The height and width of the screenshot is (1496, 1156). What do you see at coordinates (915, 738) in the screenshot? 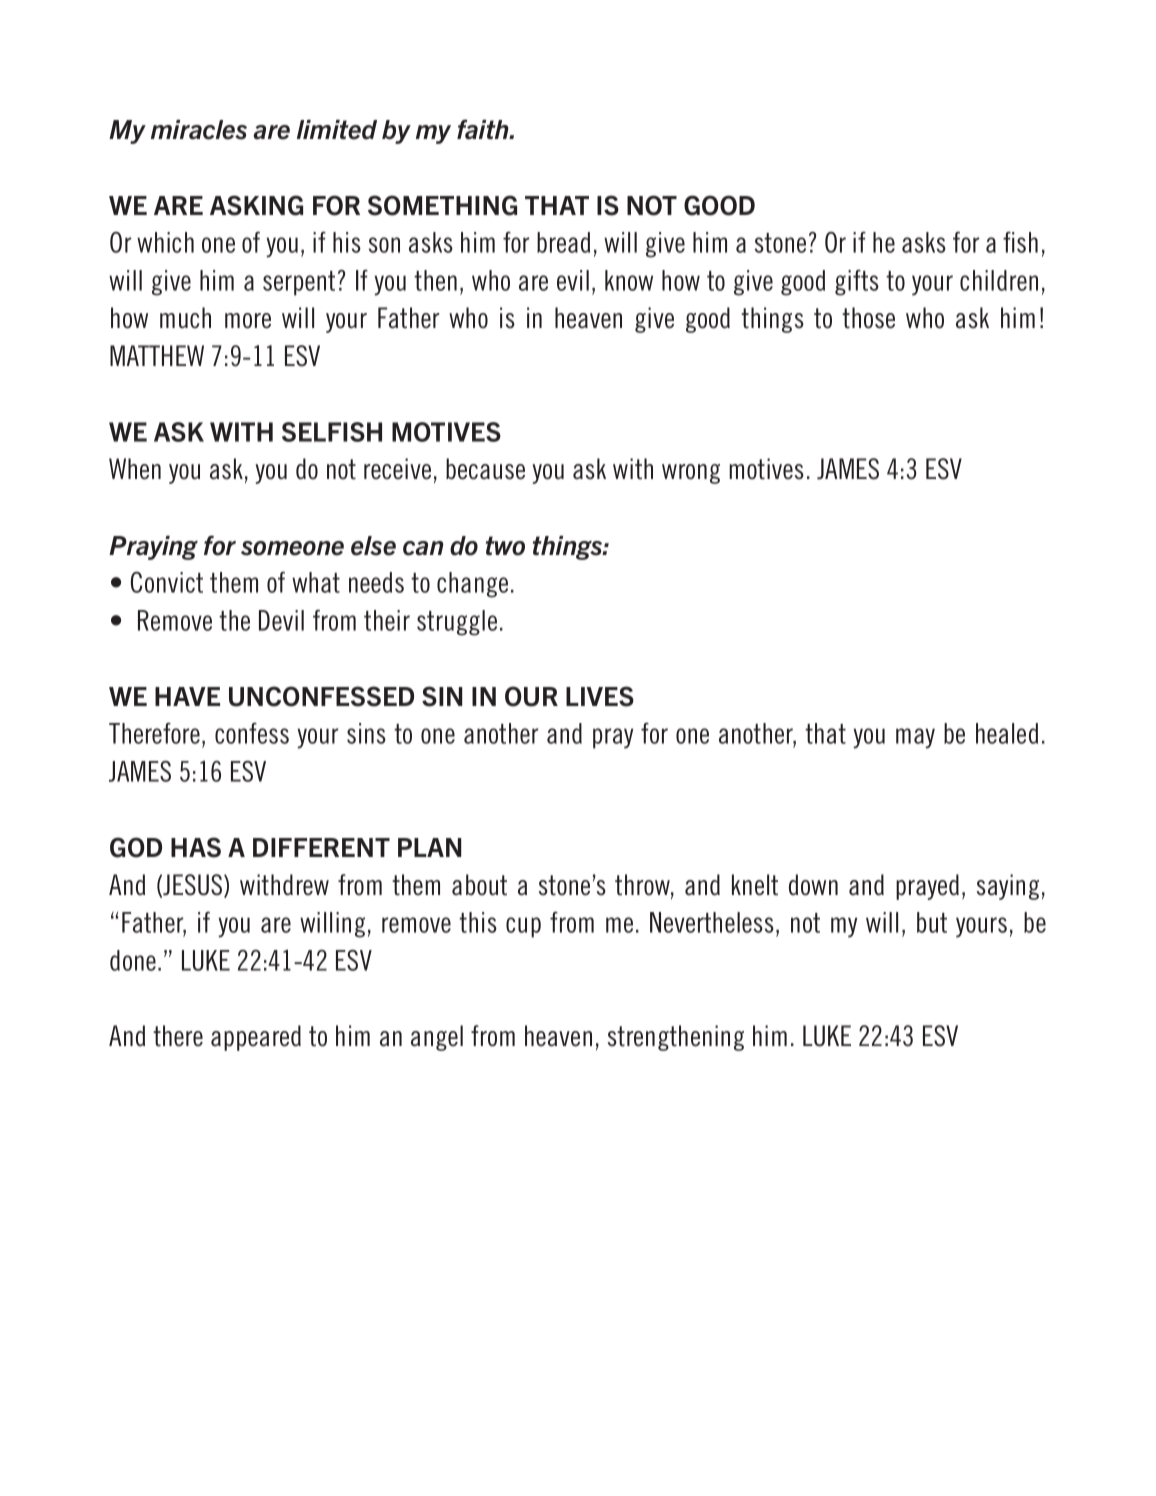
I see `may` at bounding box center [915, 738].
